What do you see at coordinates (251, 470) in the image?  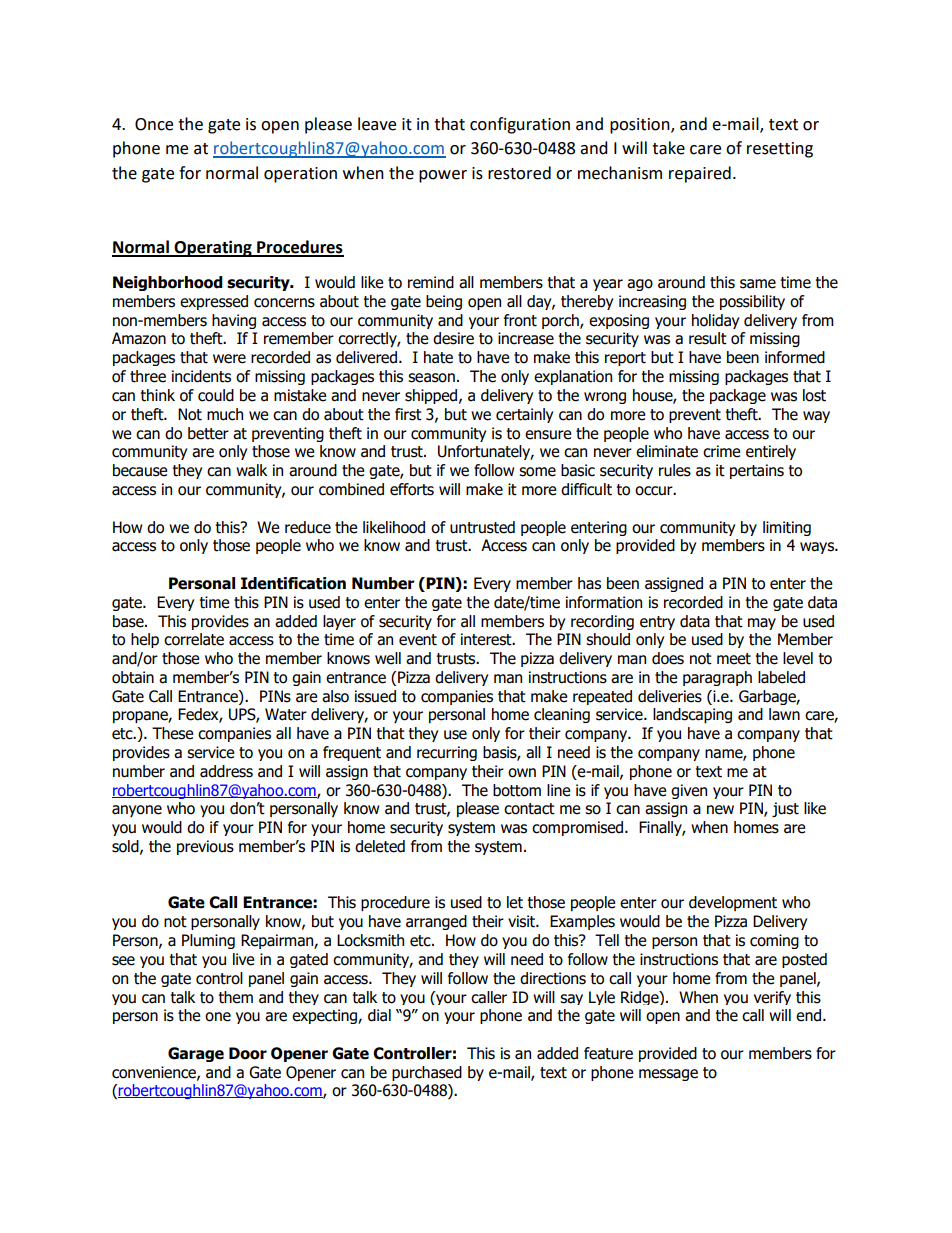 I see `walk` at bounding box center [251, 470].
